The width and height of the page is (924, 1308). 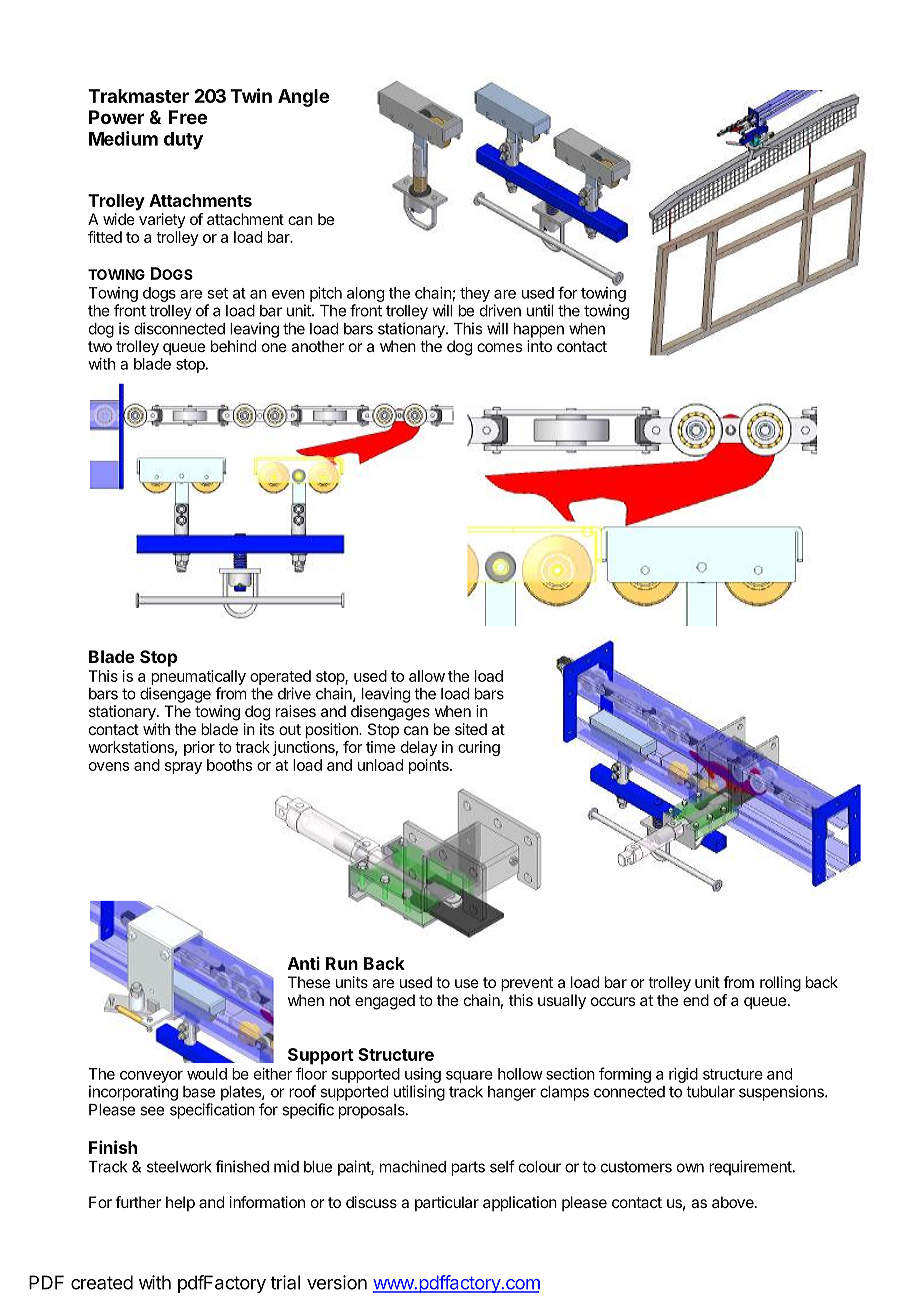 What do you see at coordinates (479, 748) in the page?
I see `curing` at bounding box center [479, 748].
